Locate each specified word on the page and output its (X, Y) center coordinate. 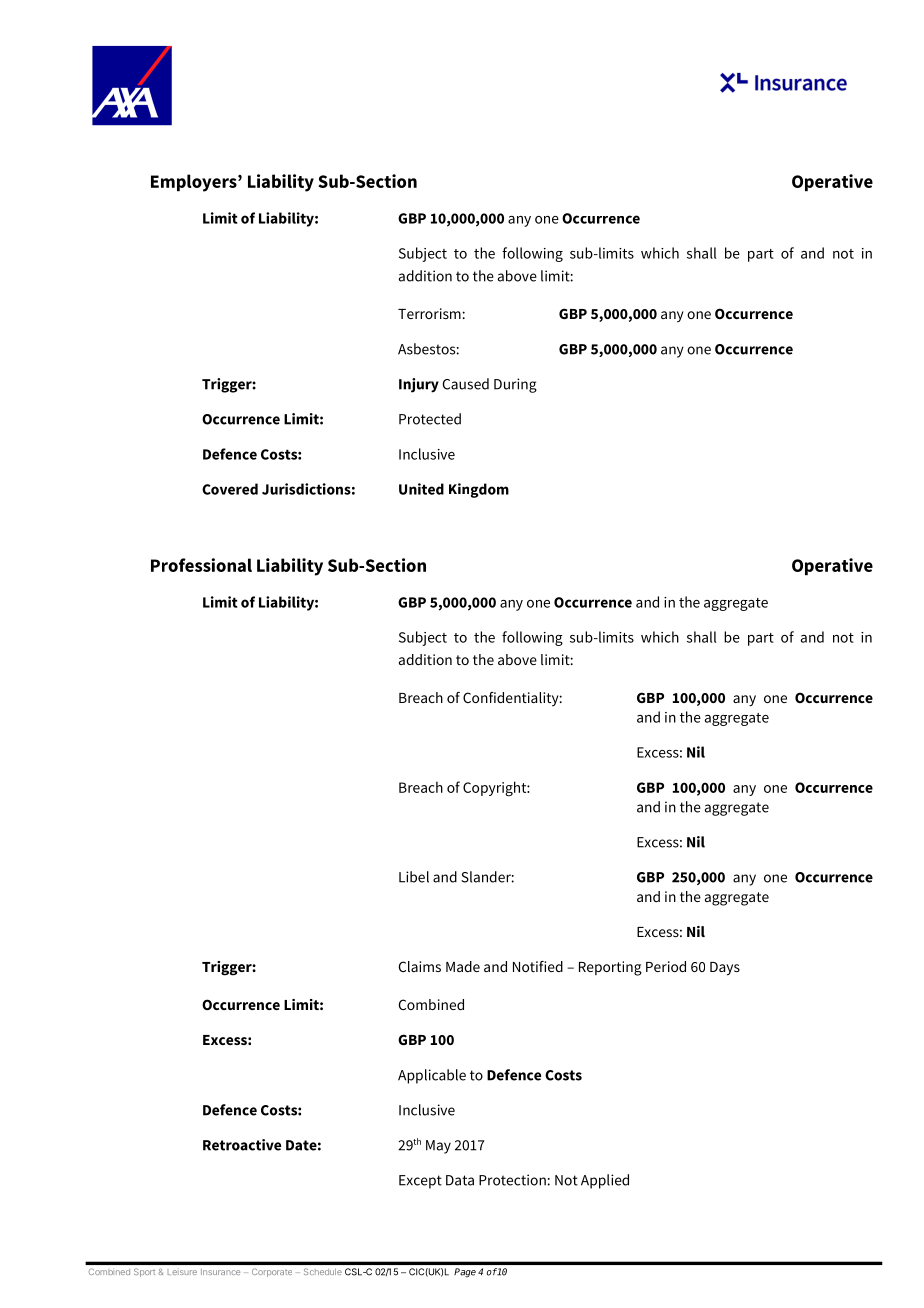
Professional (201, 565)
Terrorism (429, 313)
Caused (466, 384)
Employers (195, 183)
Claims (420, 966)
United (421, 489)
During (515, 385)
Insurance (220, 1272)
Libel (414, 877)
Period (666, 966)
